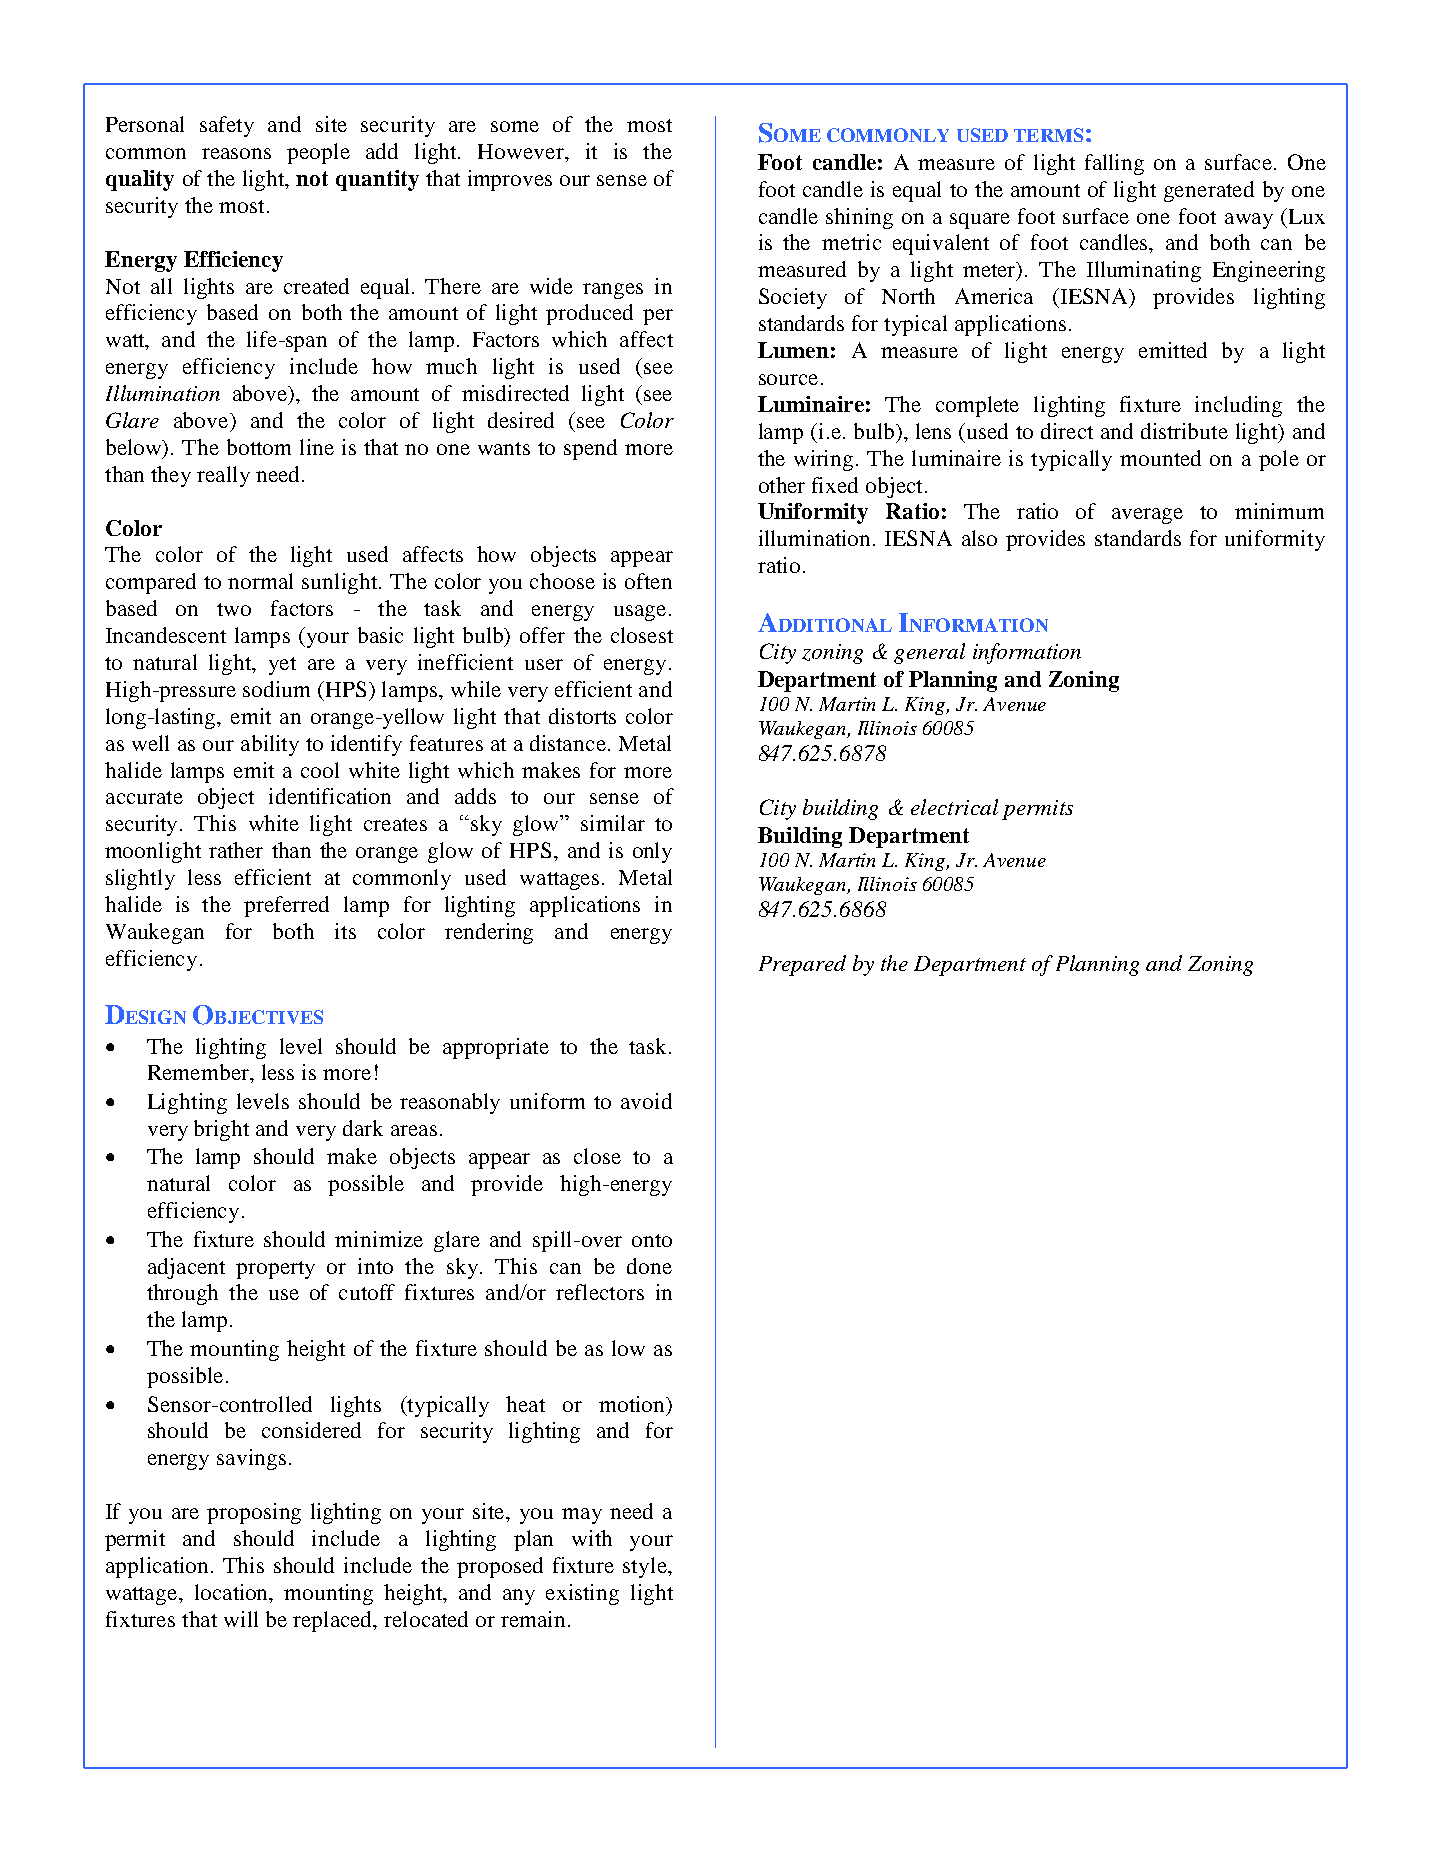 The width and height of the image is (1431, 1852). What do you see at coordinates (649, 1266) in the image?
I see `done` at bounding box center [649, 1266].
